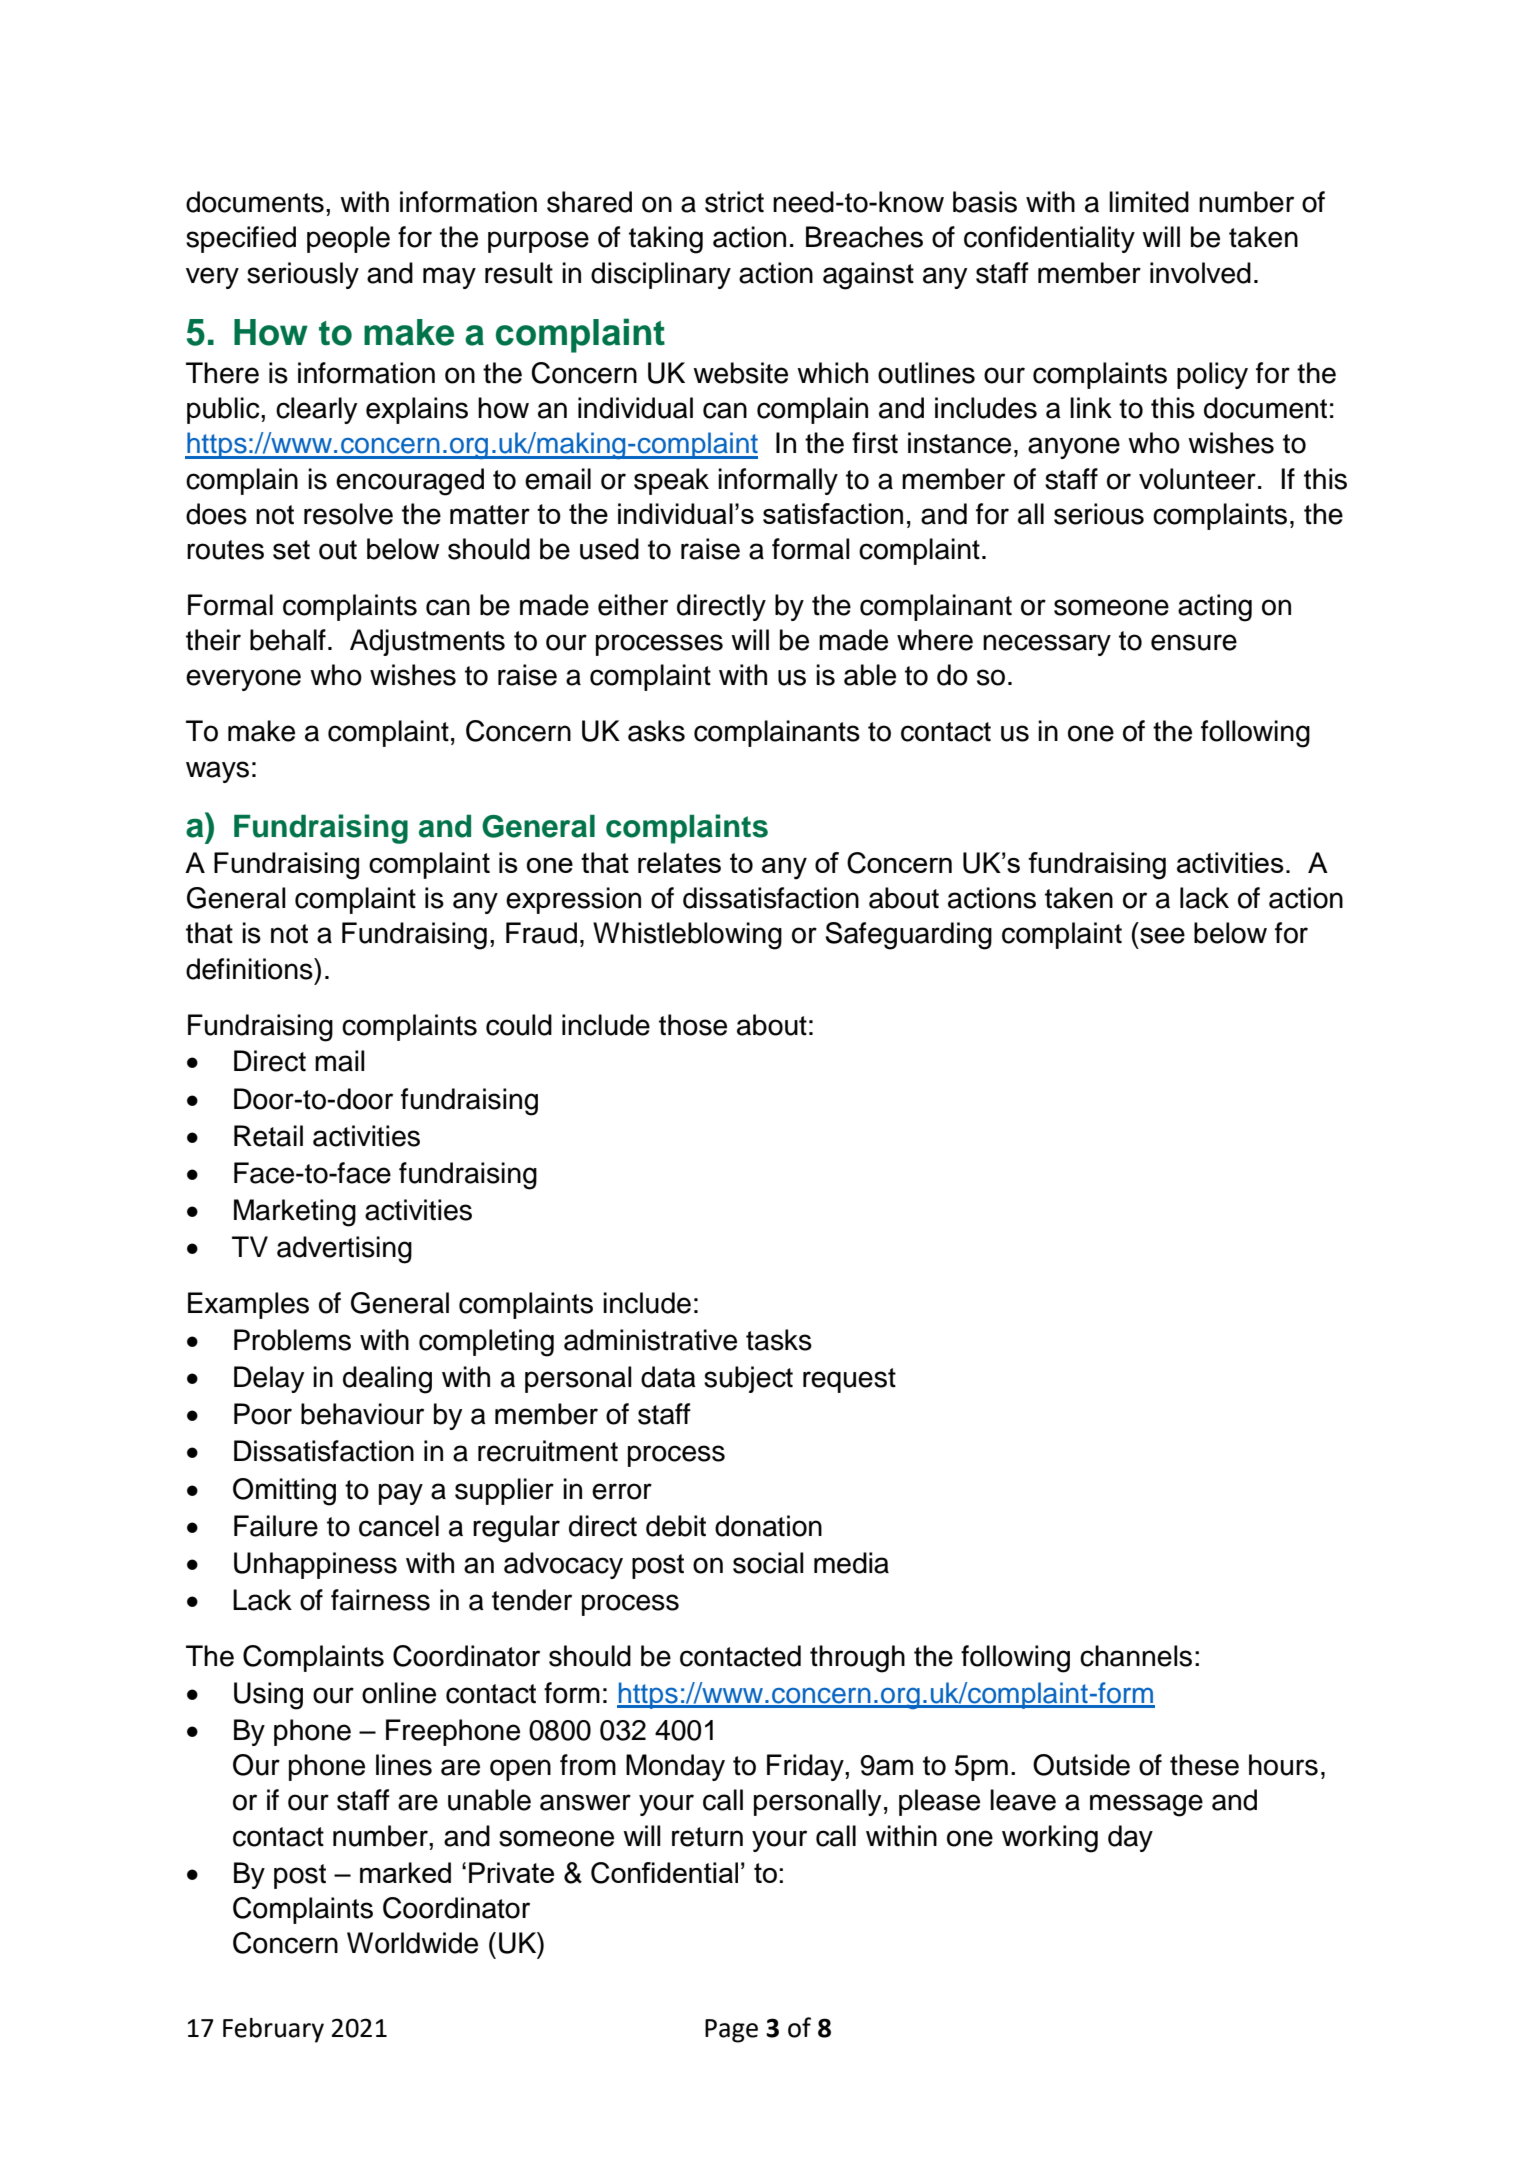  Describe the element at coordinates (412, 1943) in the screenshot. I see `Worldwide` at that location.
